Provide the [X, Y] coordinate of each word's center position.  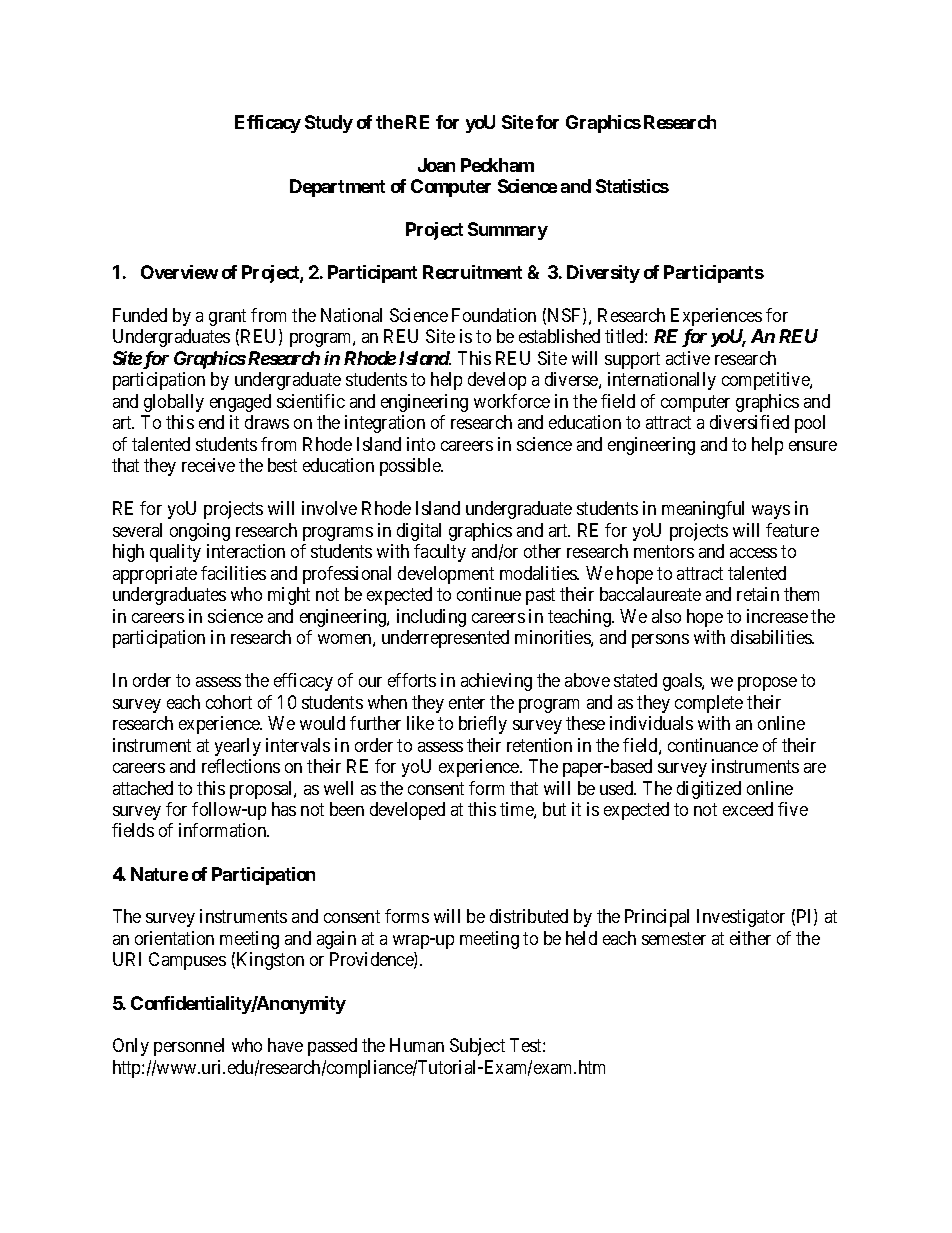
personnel [189, 1047]
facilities [233, 573]
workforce [512, 401]
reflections [241, 766]
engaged [240, 403]
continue [489, 594]
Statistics [632, 186]
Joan [436, 165]
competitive [766, 381]
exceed [748, 809]
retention [539, 745]
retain [758, 594]
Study [329, 124]
